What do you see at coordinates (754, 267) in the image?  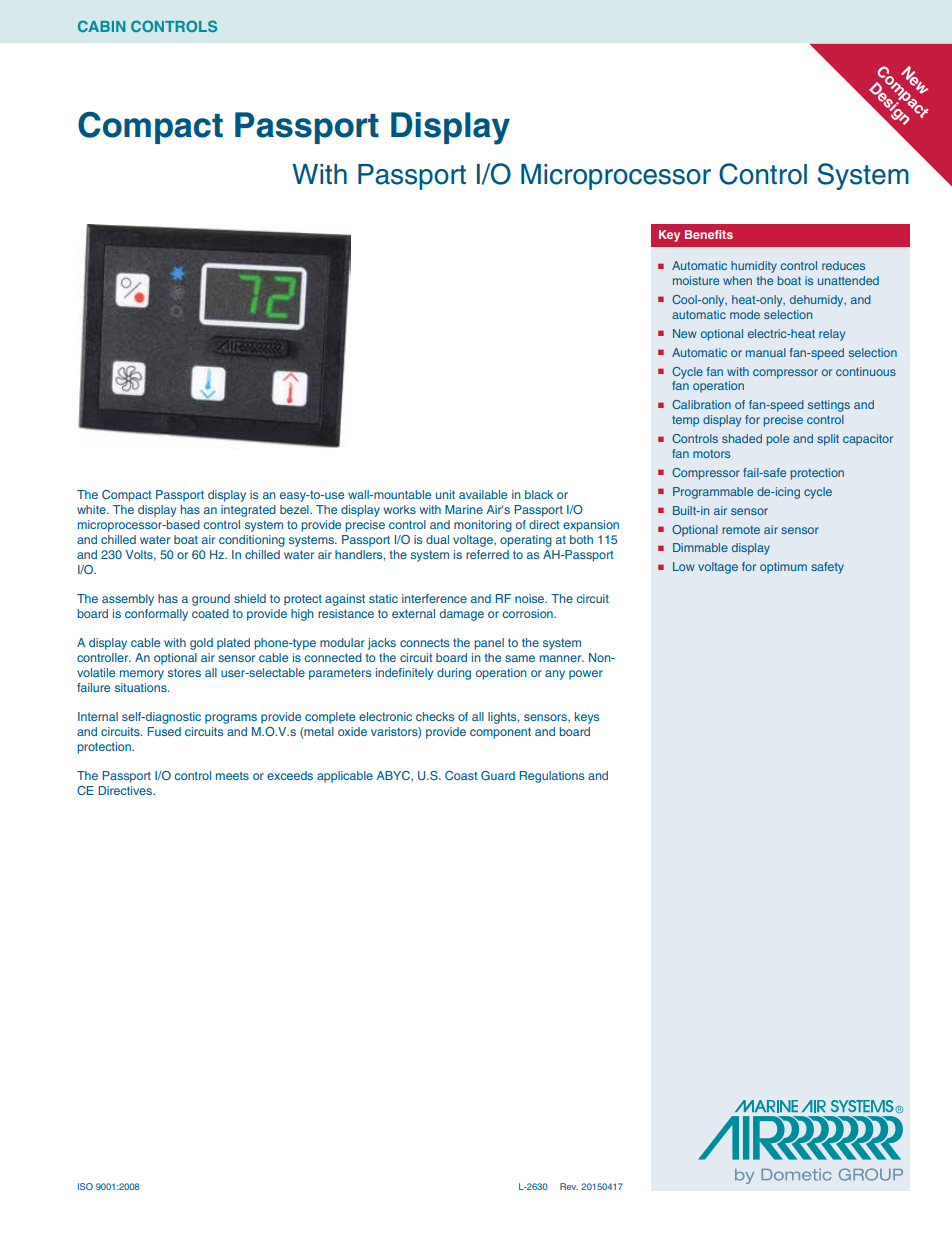 I see `humidity` at bounding box center [754, 267].
